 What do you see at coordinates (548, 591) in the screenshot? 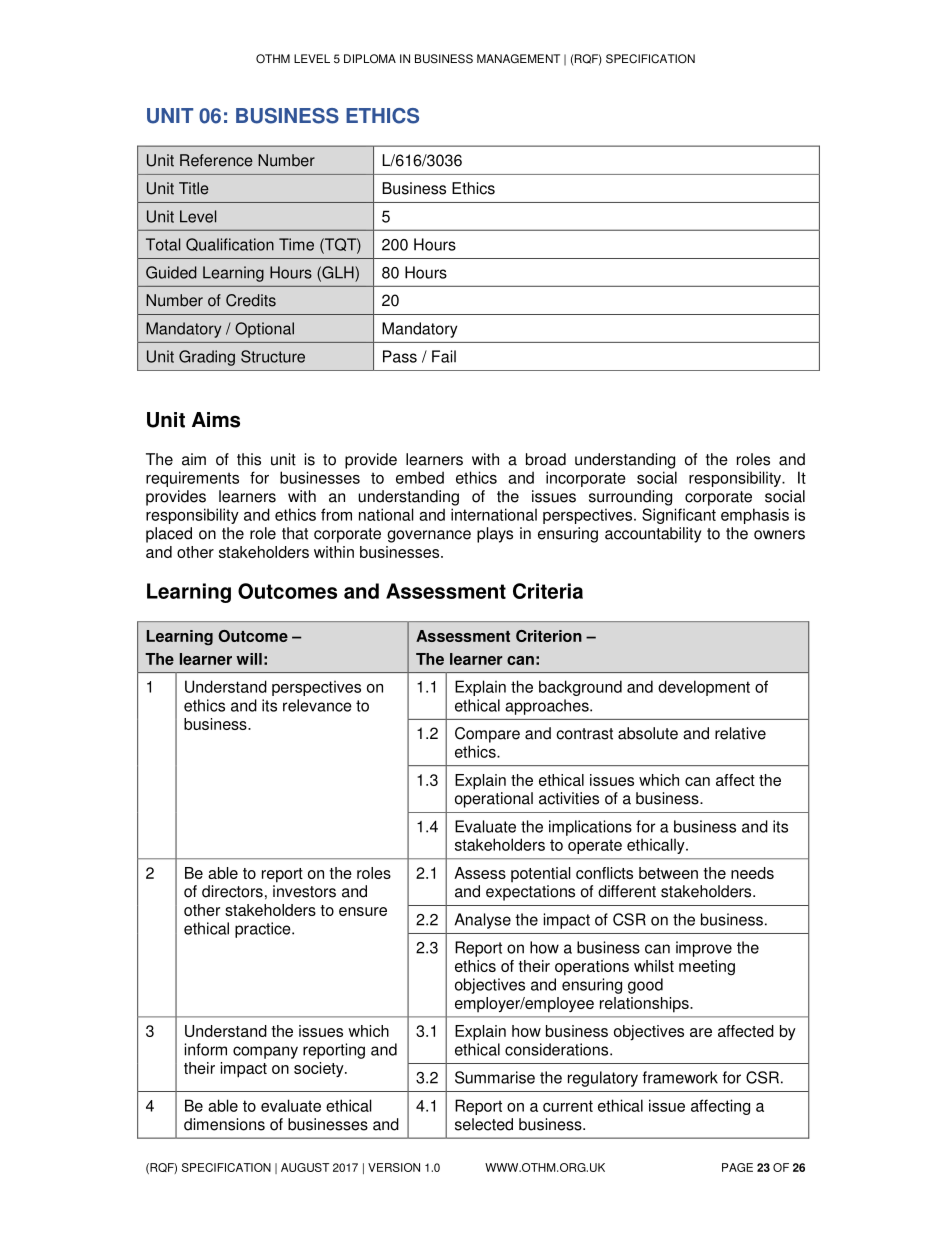
I see `Criteria` at bounding box center [548, 591].
